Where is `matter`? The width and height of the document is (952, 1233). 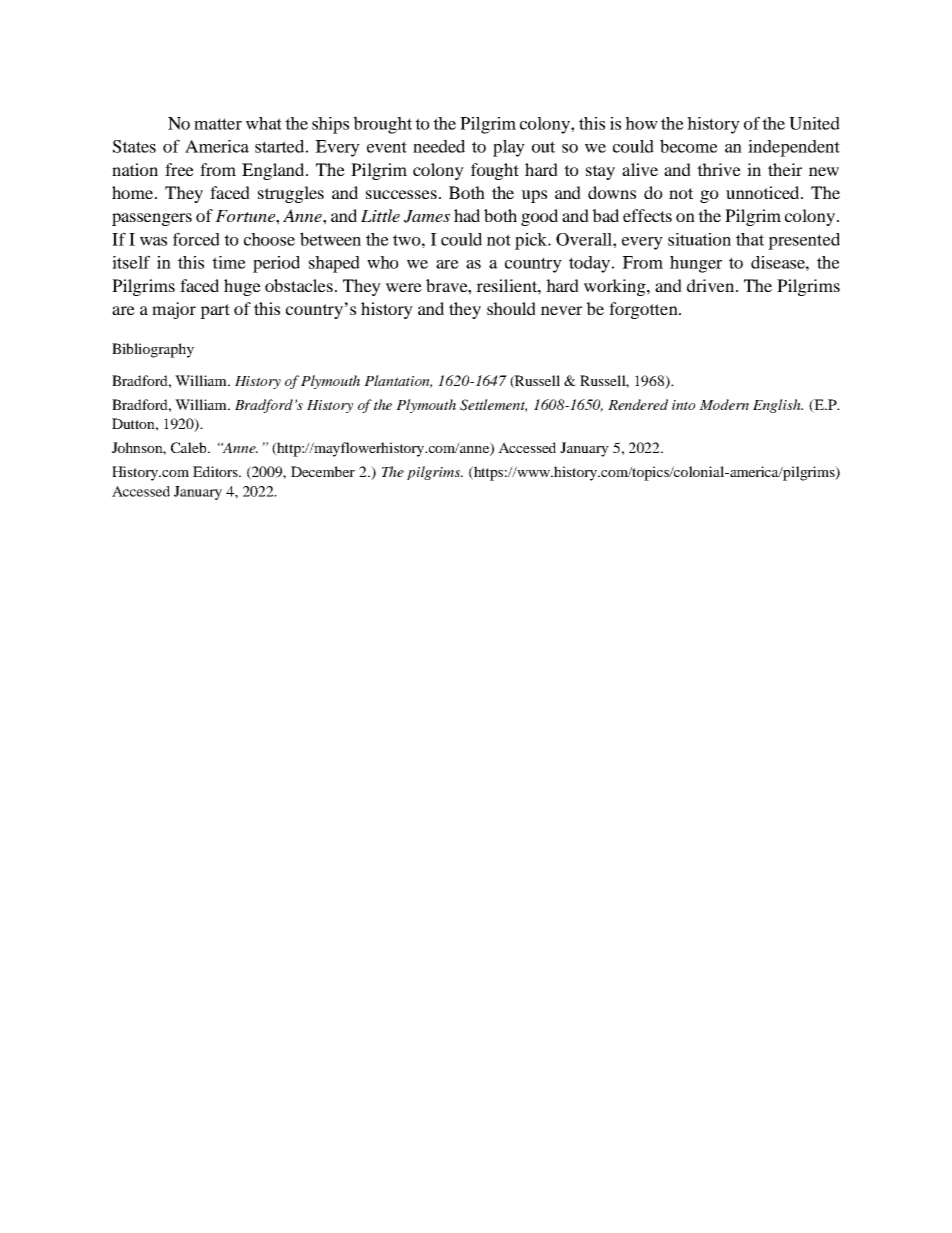 matter is located at coordinates (218, 124).
